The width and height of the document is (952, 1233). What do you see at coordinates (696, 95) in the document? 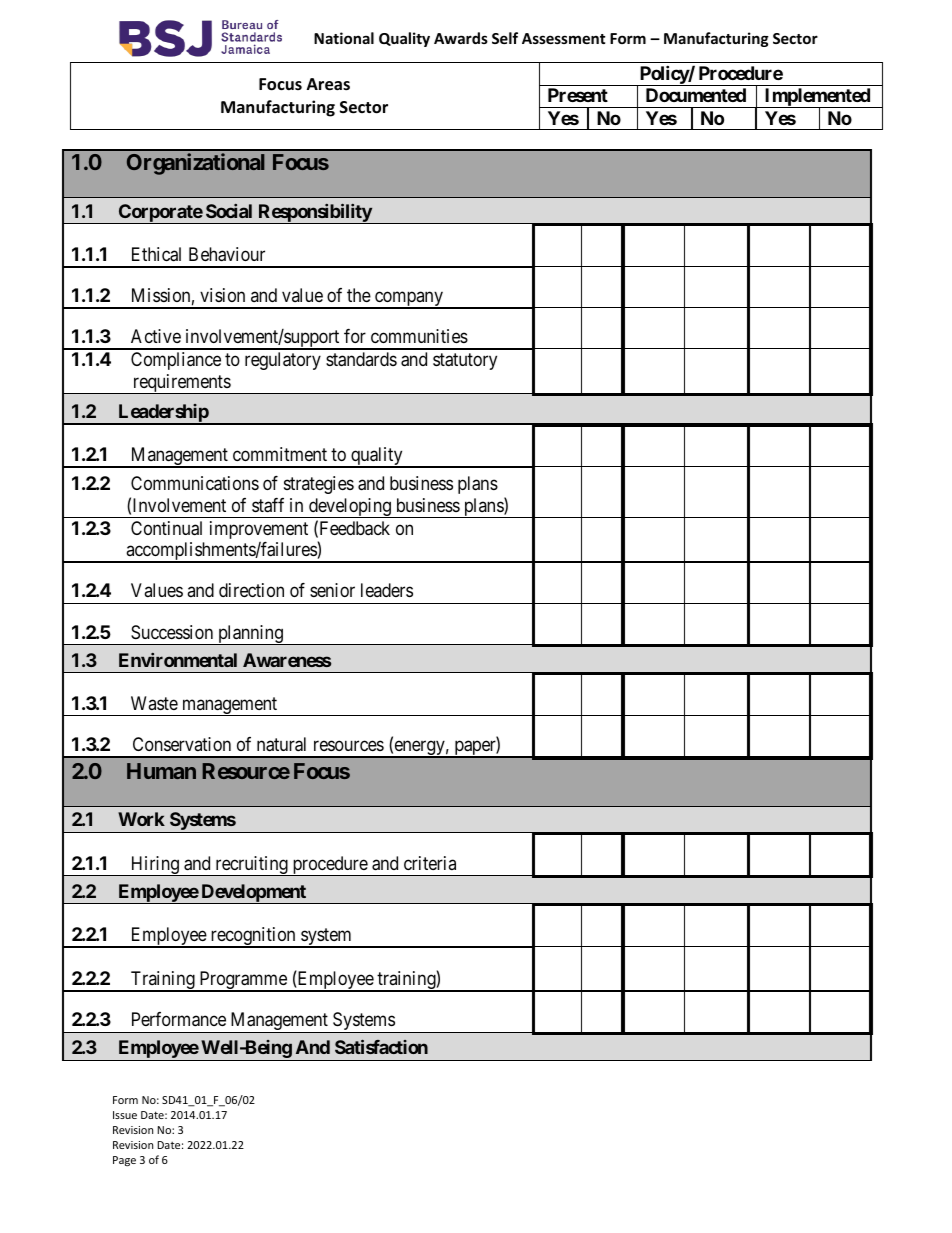
I see `Documented` at bounding box center [696, 95].
